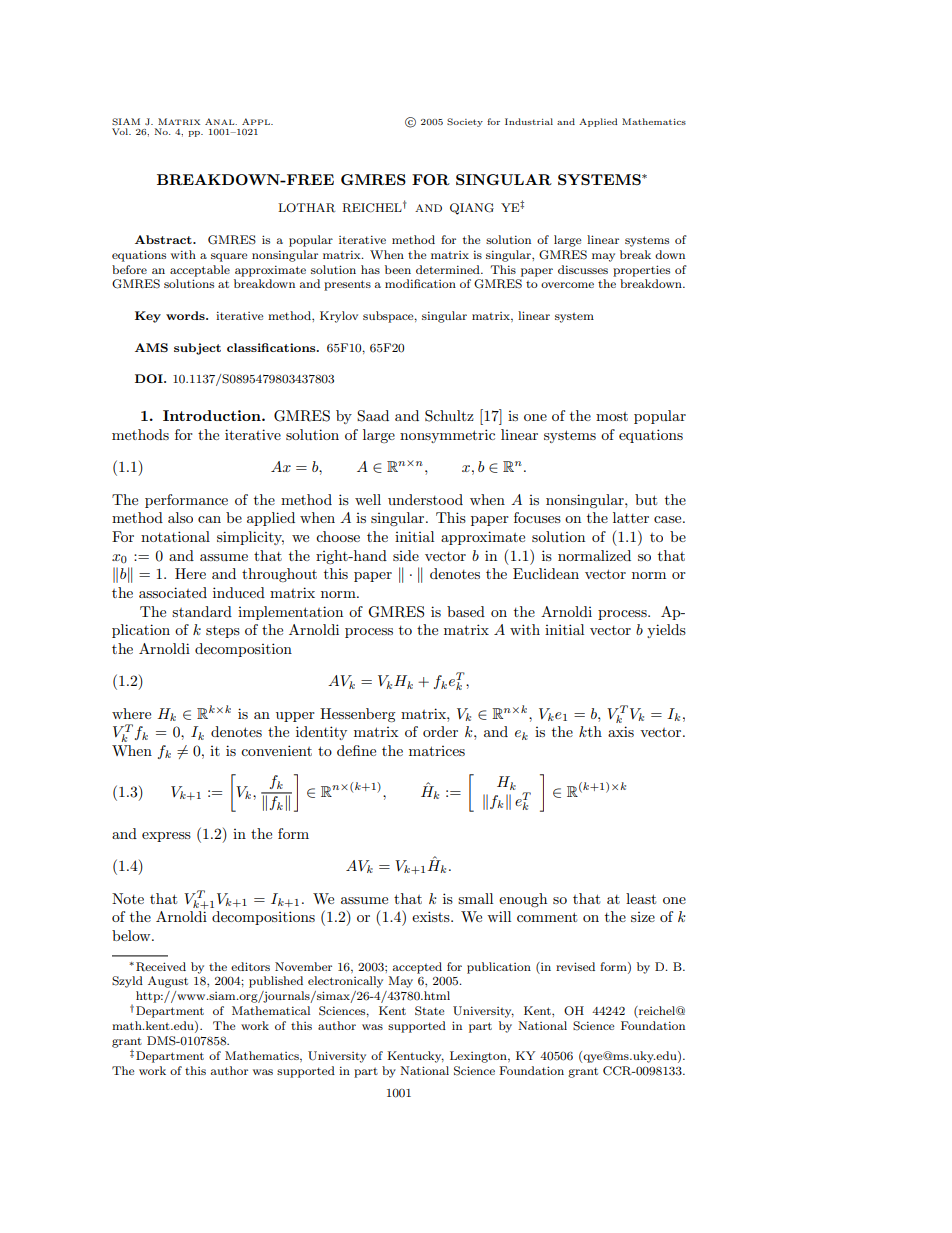 The height and width of the document is (1233, 952). What do you see at coordinates (465, 122) in the document?
I see `Society` at bounding box center [465, 122].
